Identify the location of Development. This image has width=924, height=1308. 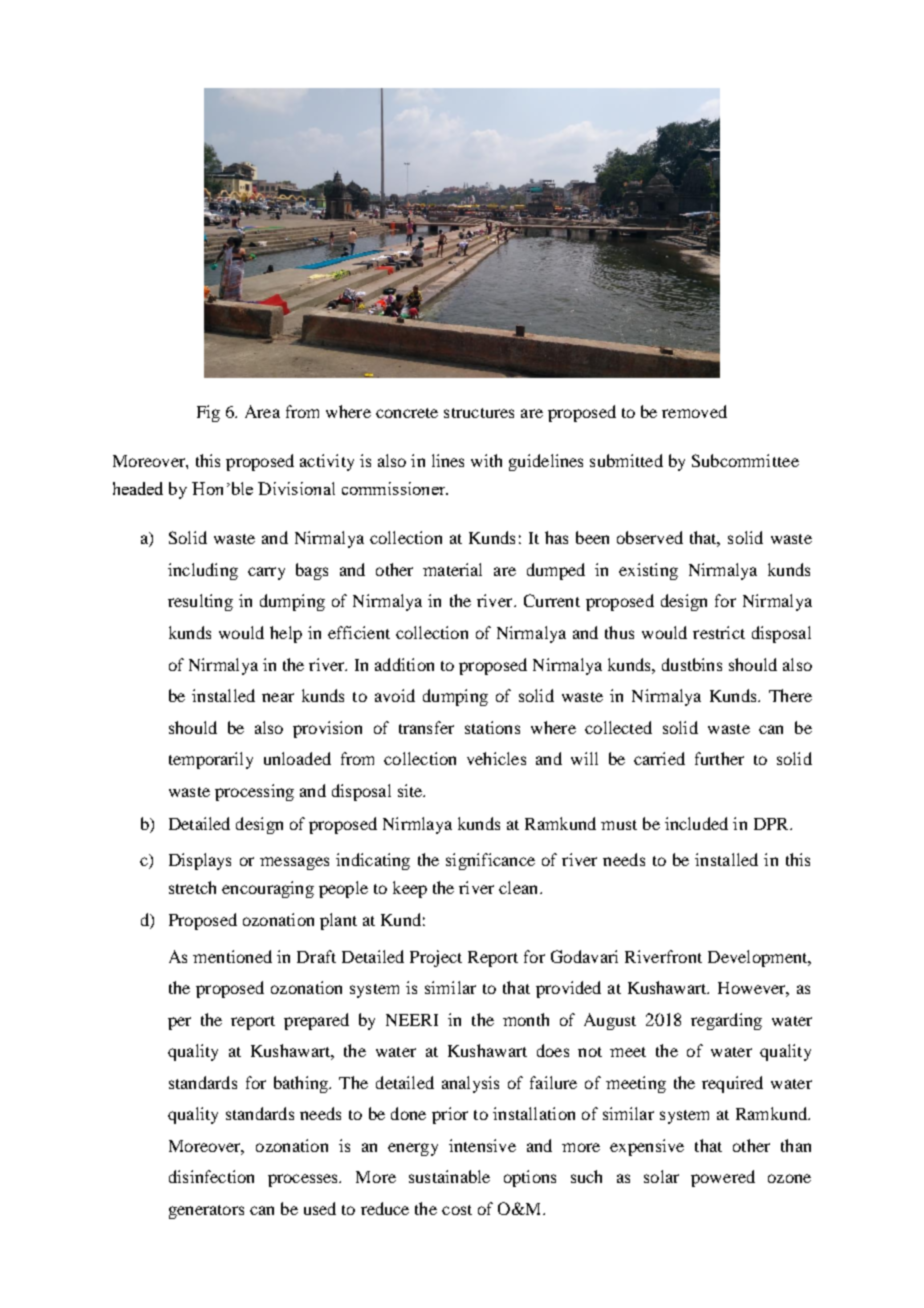
(759, 958).
